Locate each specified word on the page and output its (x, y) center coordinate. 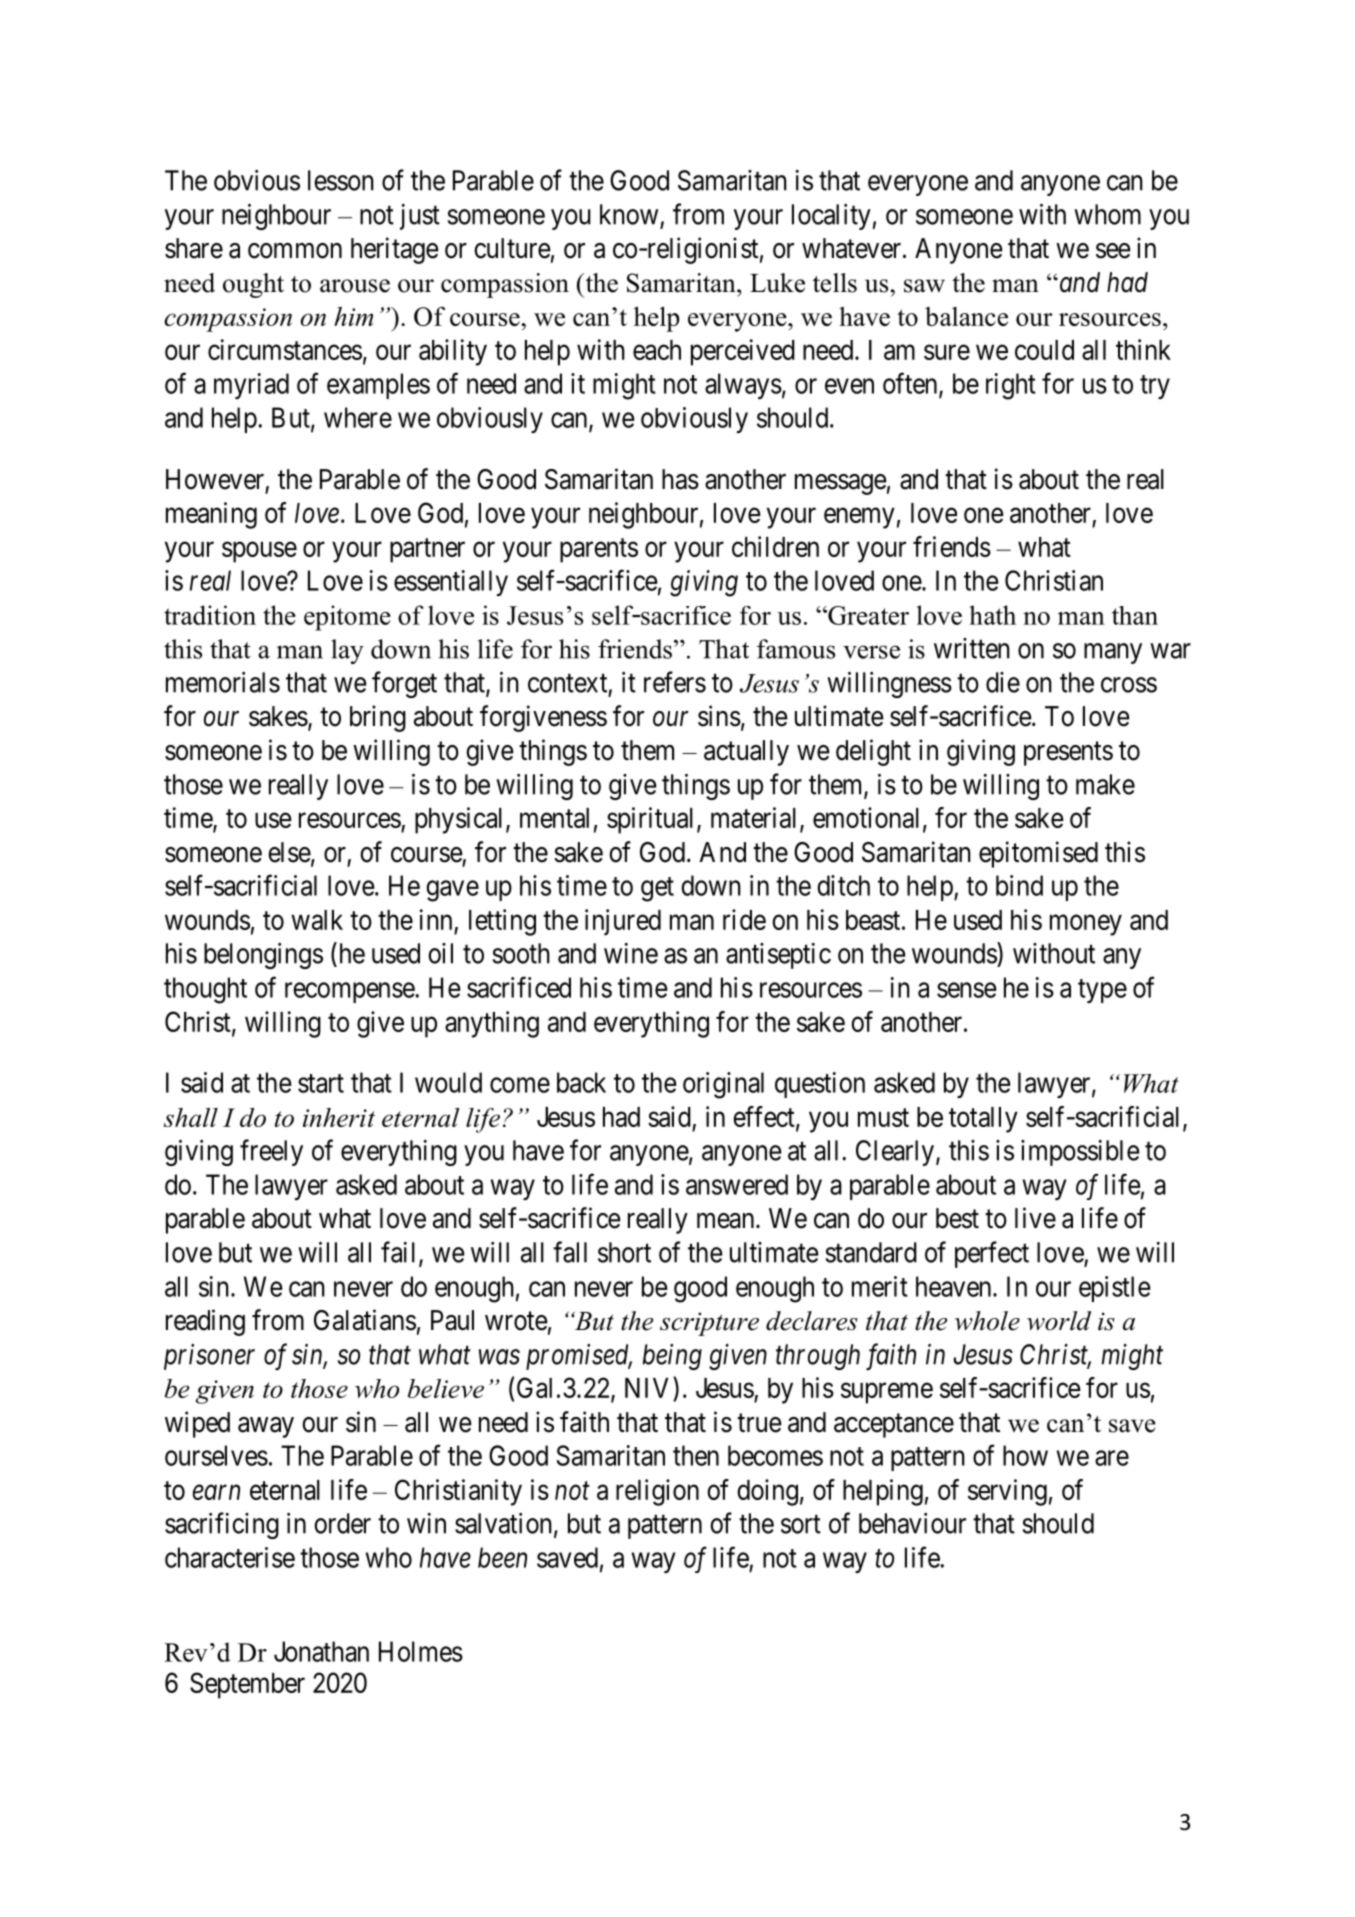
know (629, 214)
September (247, 1685)
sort (801, 1524)
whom (1107, 214)
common (295, 251)
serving (1007, 1492)
